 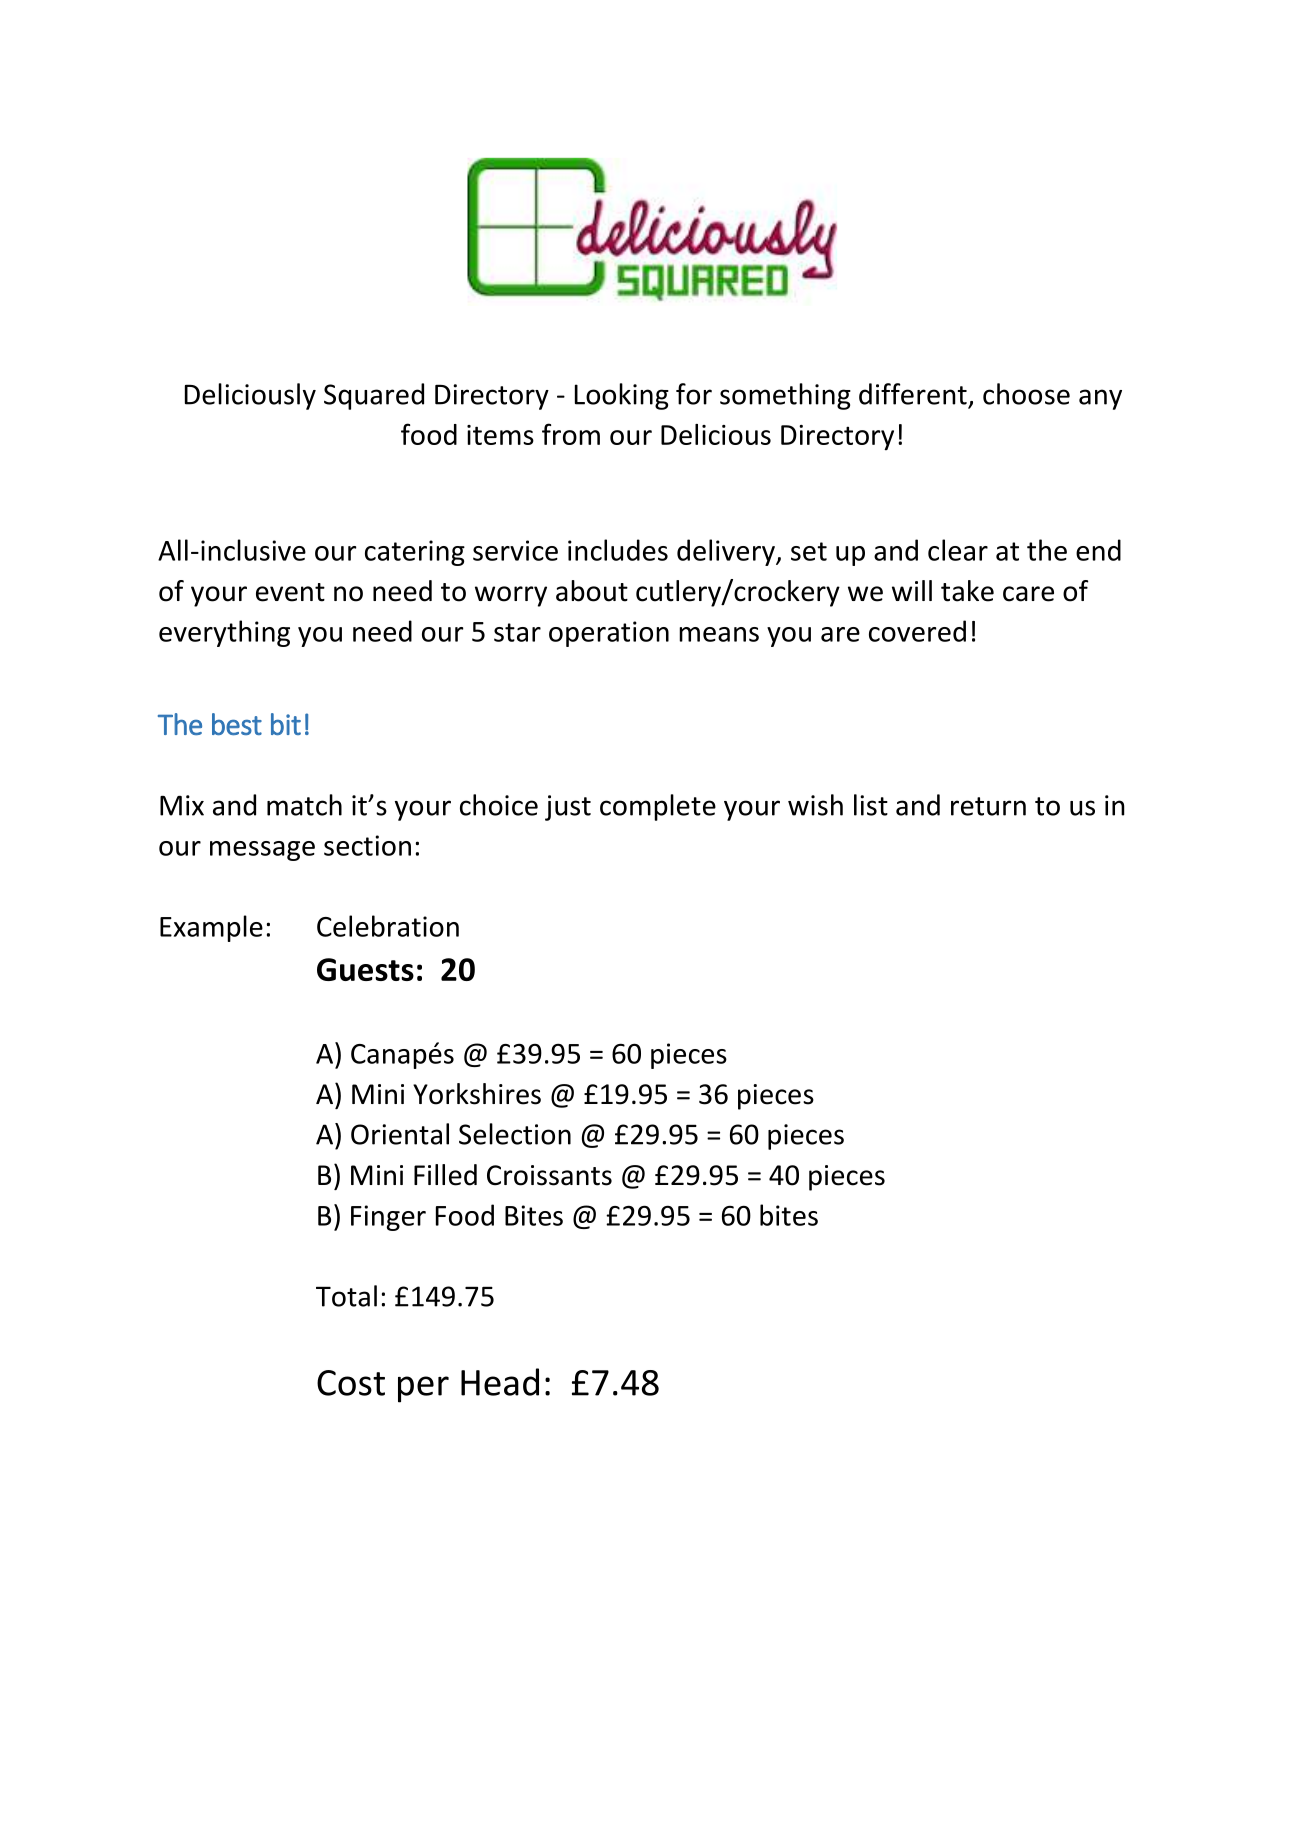 I want to click on Head, so click(x=500, y=1382).
